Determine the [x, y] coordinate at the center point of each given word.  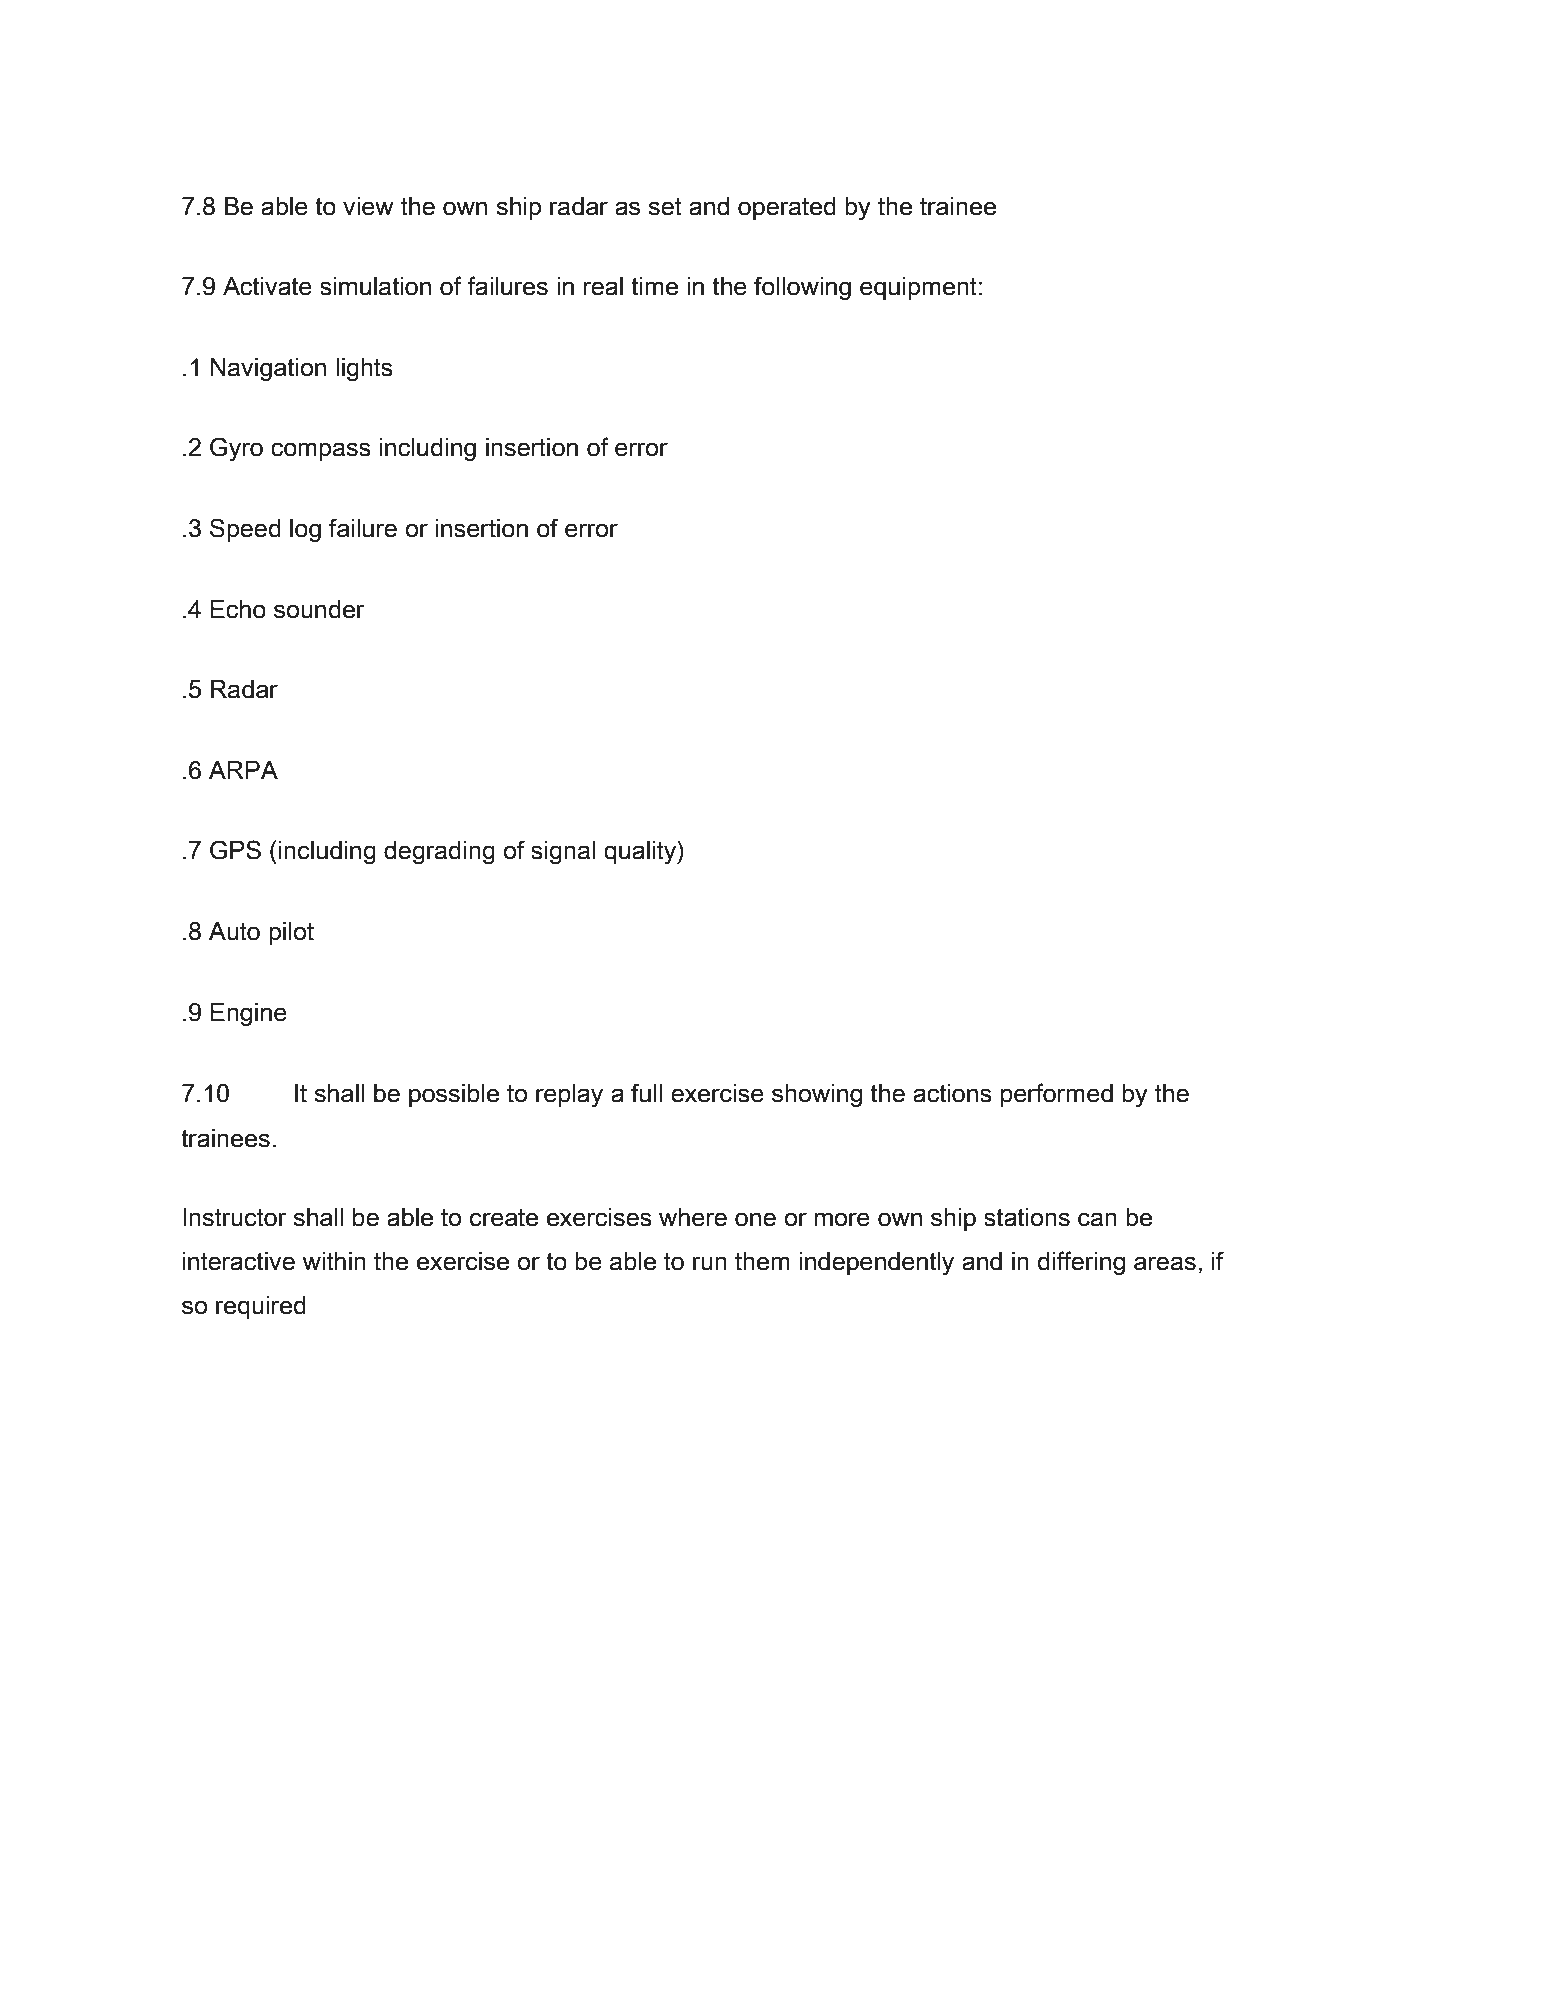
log [305, 530]
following [802, 288]
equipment [919, 288]
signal [563, 852]
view [368, 206]
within [334, 1261]
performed [1057, 1095]
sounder [319, 609]
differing [1081, 1263]
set [665, 206]
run [710, 1263]
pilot [291, 933]
